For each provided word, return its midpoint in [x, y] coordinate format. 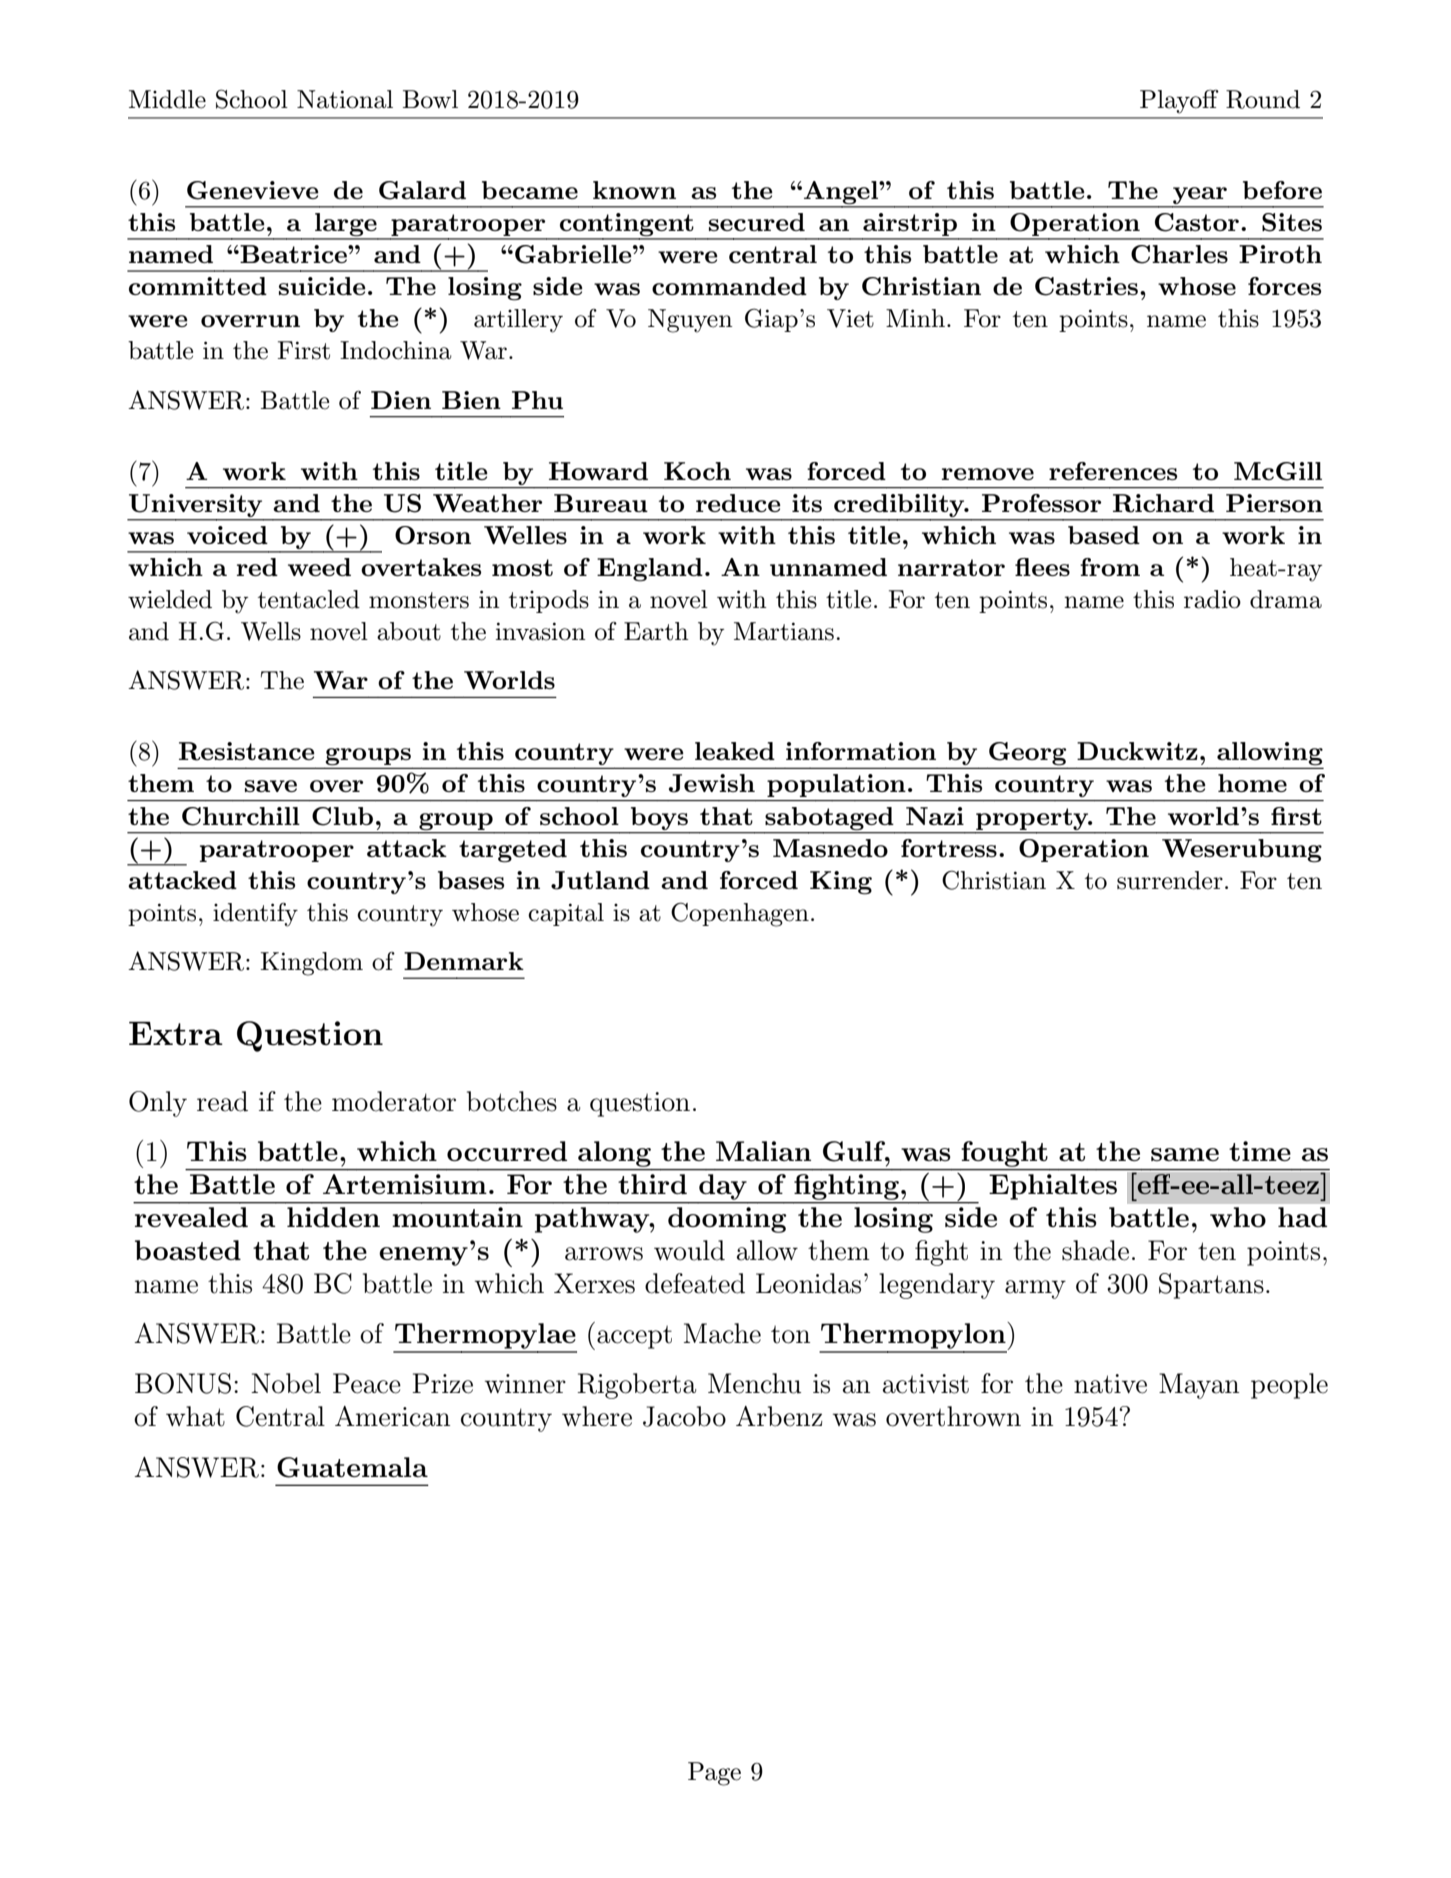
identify [255, 914]
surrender [1170, 880]
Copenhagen [740, 914]
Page [714, 1774]
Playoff [1179, 101]
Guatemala [352, 1467]
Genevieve [253, 190]
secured [757, 222]
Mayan [1199, 1386]
